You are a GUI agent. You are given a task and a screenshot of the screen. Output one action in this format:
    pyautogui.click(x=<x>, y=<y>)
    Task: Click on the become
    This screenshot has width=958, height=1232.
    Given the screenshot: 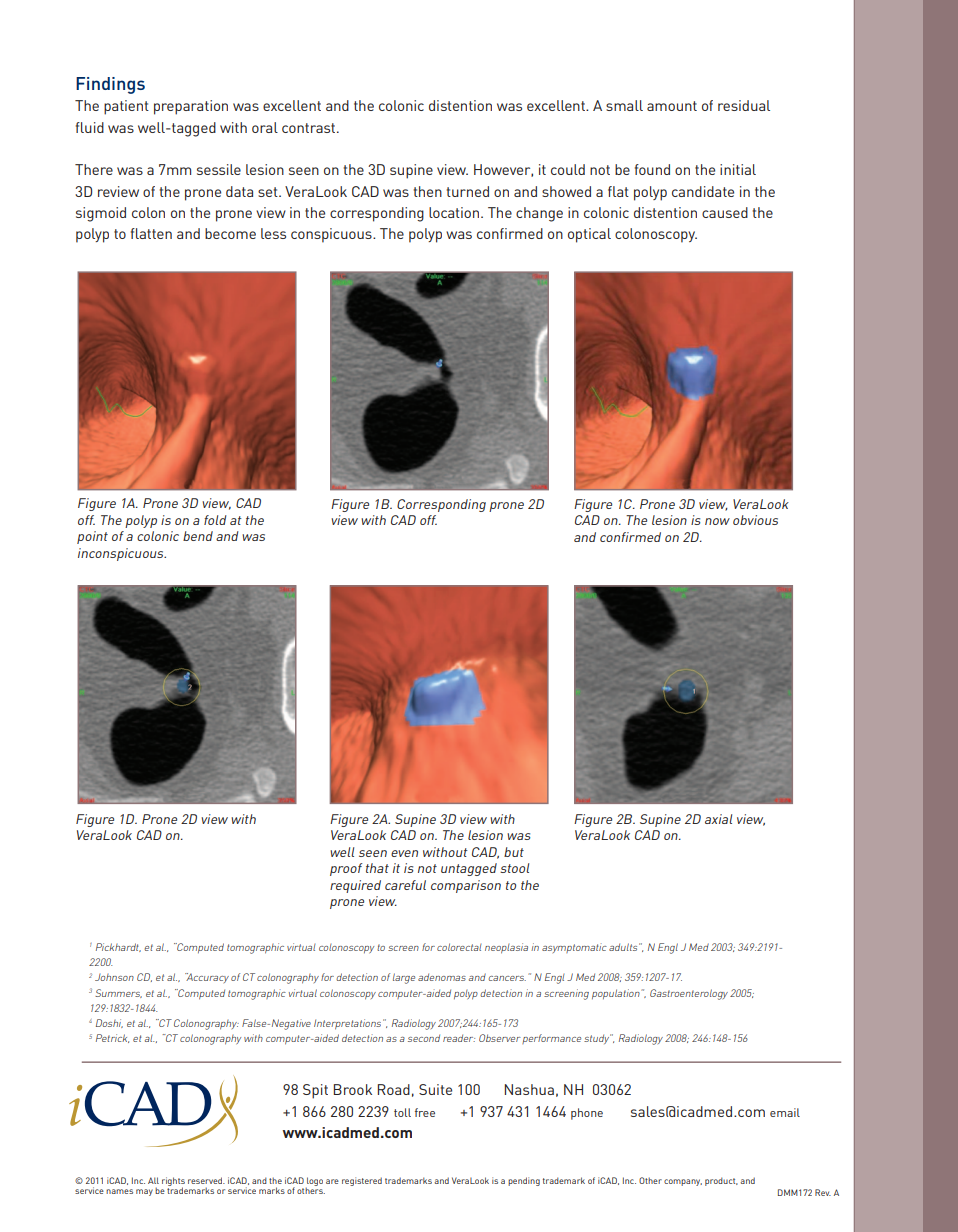 What is the action you would take?
    pyautogui.click(x=230, y=233)
